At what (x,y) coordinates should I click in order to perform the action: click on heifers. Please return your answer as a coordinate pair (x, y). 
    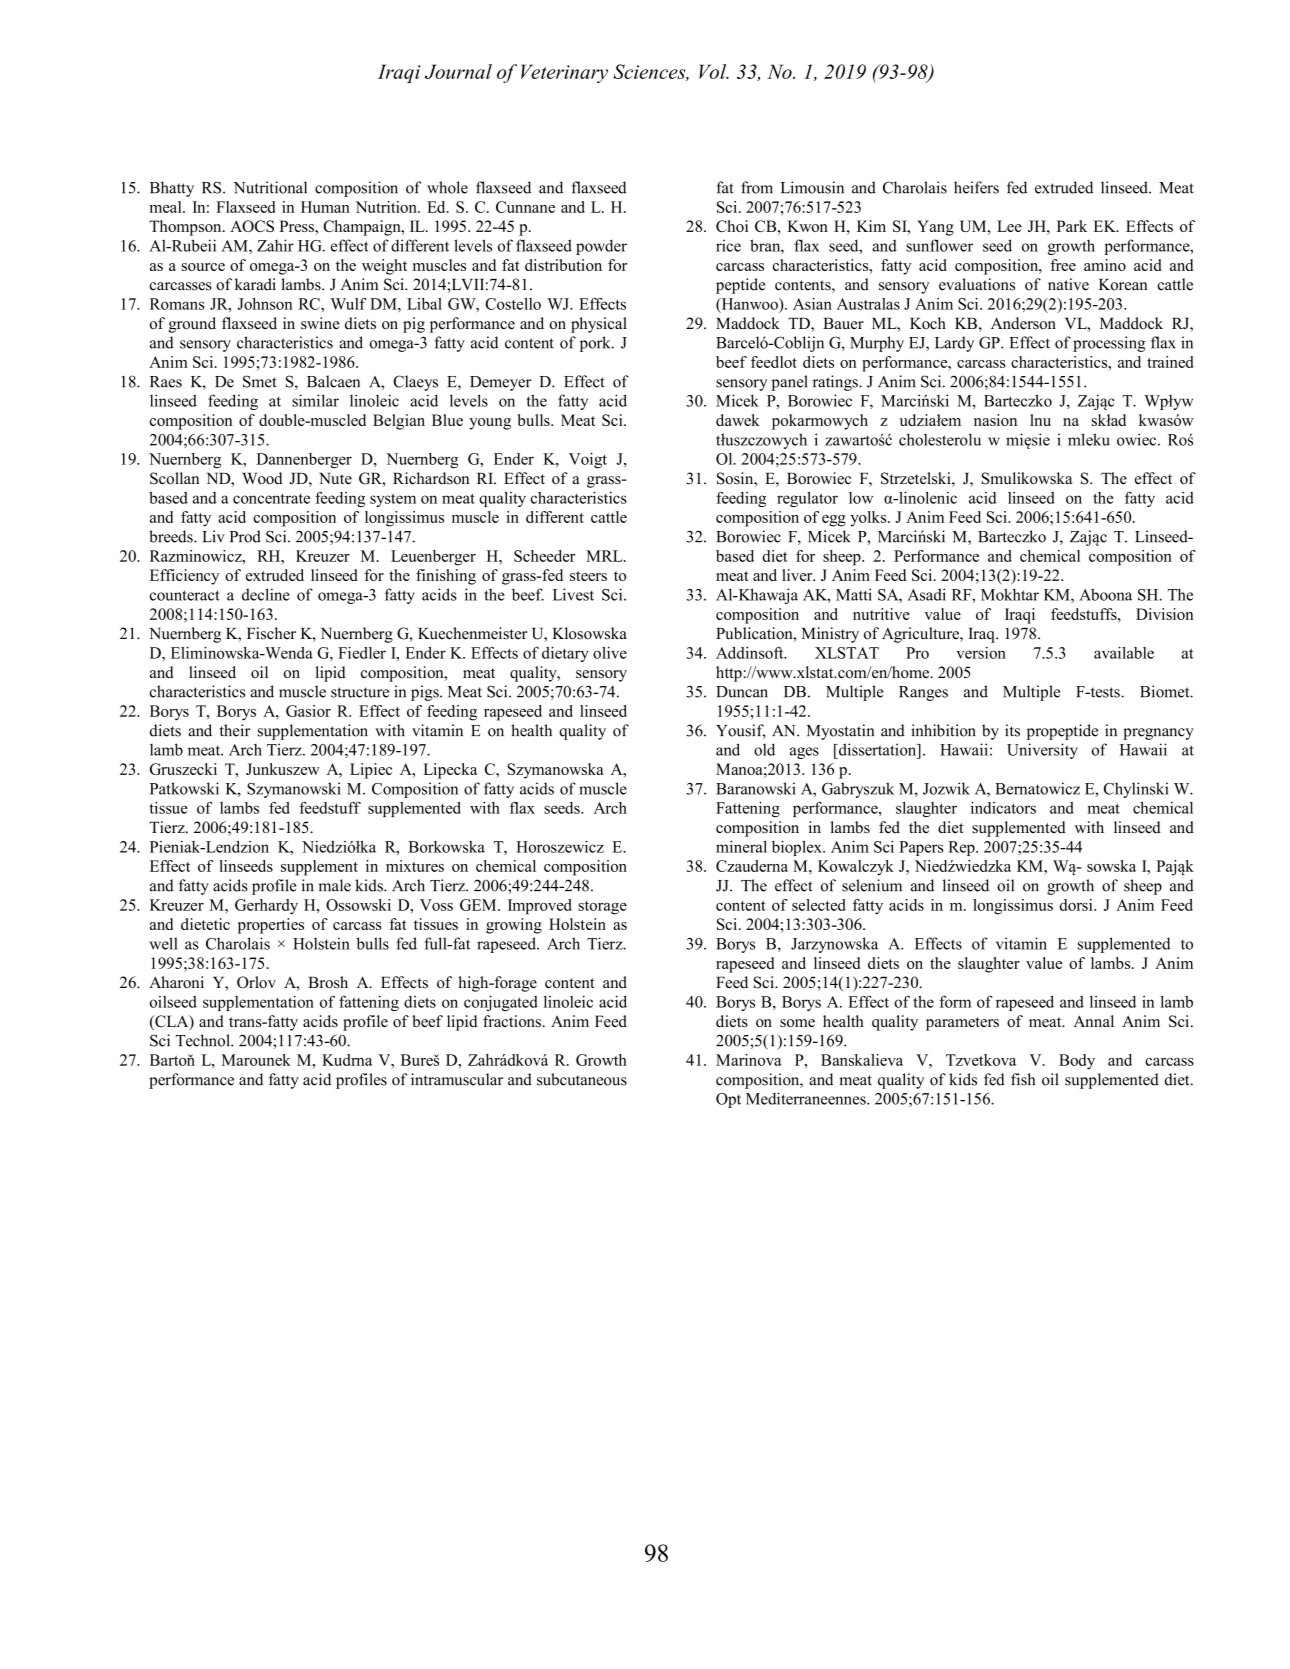
    Looking at the image, I should click on (976, 187).
